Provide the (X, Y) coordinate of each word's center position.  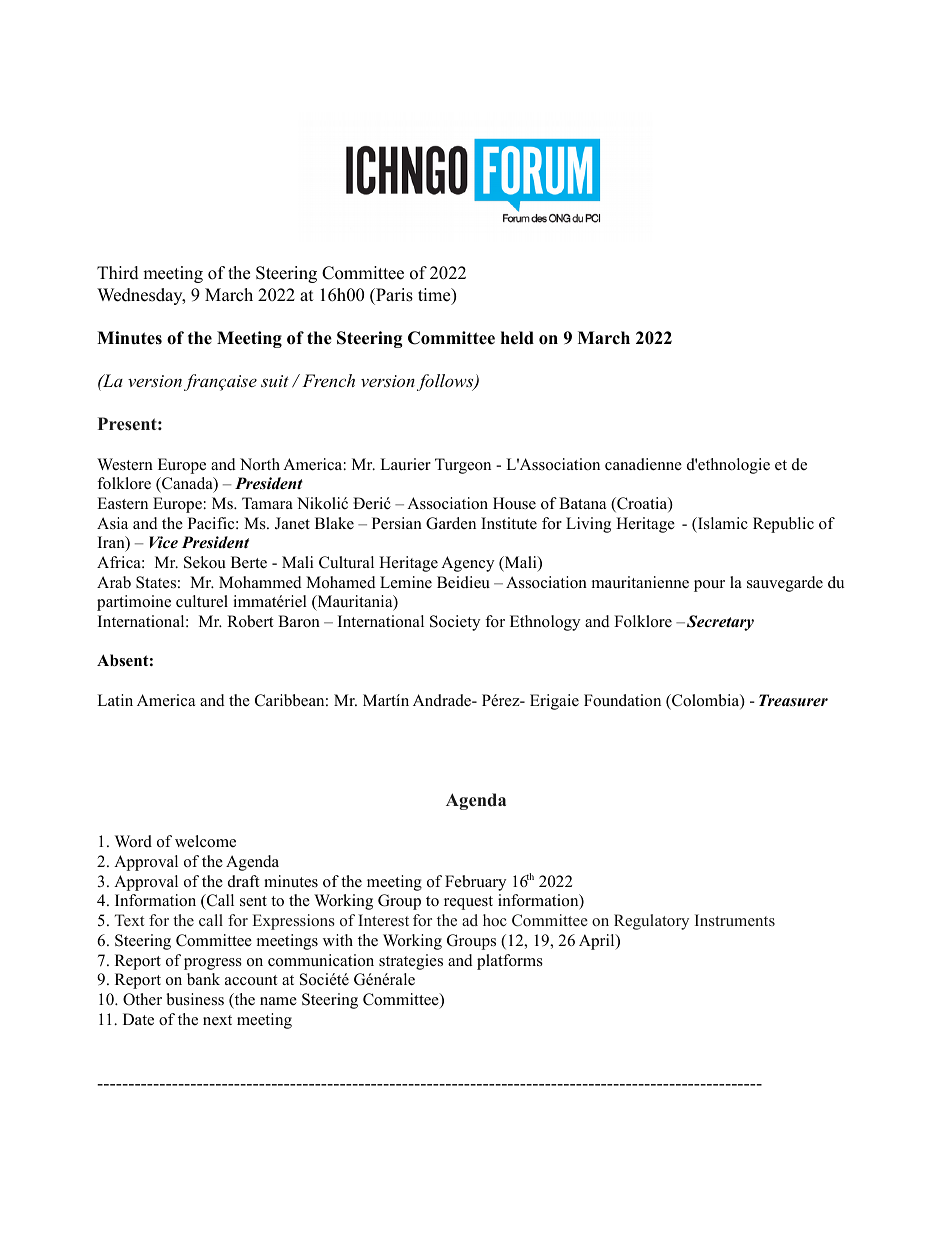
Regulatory (651, 922)
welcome (205, 841)
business (195, 999)
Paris (393, 295)
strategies (411, 962)
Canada (187, 484)
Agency (467, 564)
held (517, 338)
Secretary (720, 623)
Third (118, 273)
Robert (250, 621)
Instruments (735, 920)
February (475, 883)
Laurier (405, 464)
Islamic (722, 523)
